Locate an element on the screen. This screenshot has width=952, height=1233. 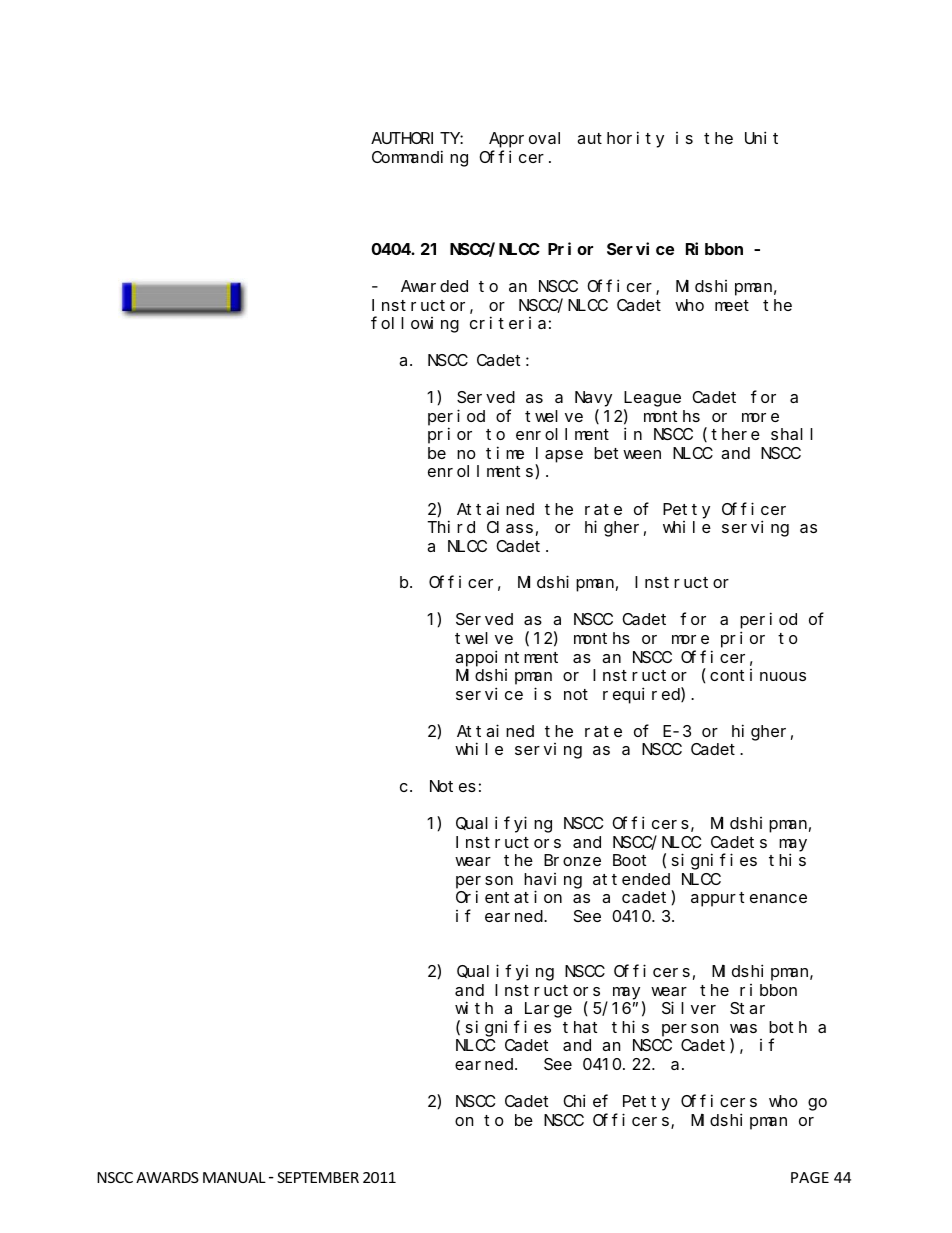
following is located at coordinates (415, 324).
